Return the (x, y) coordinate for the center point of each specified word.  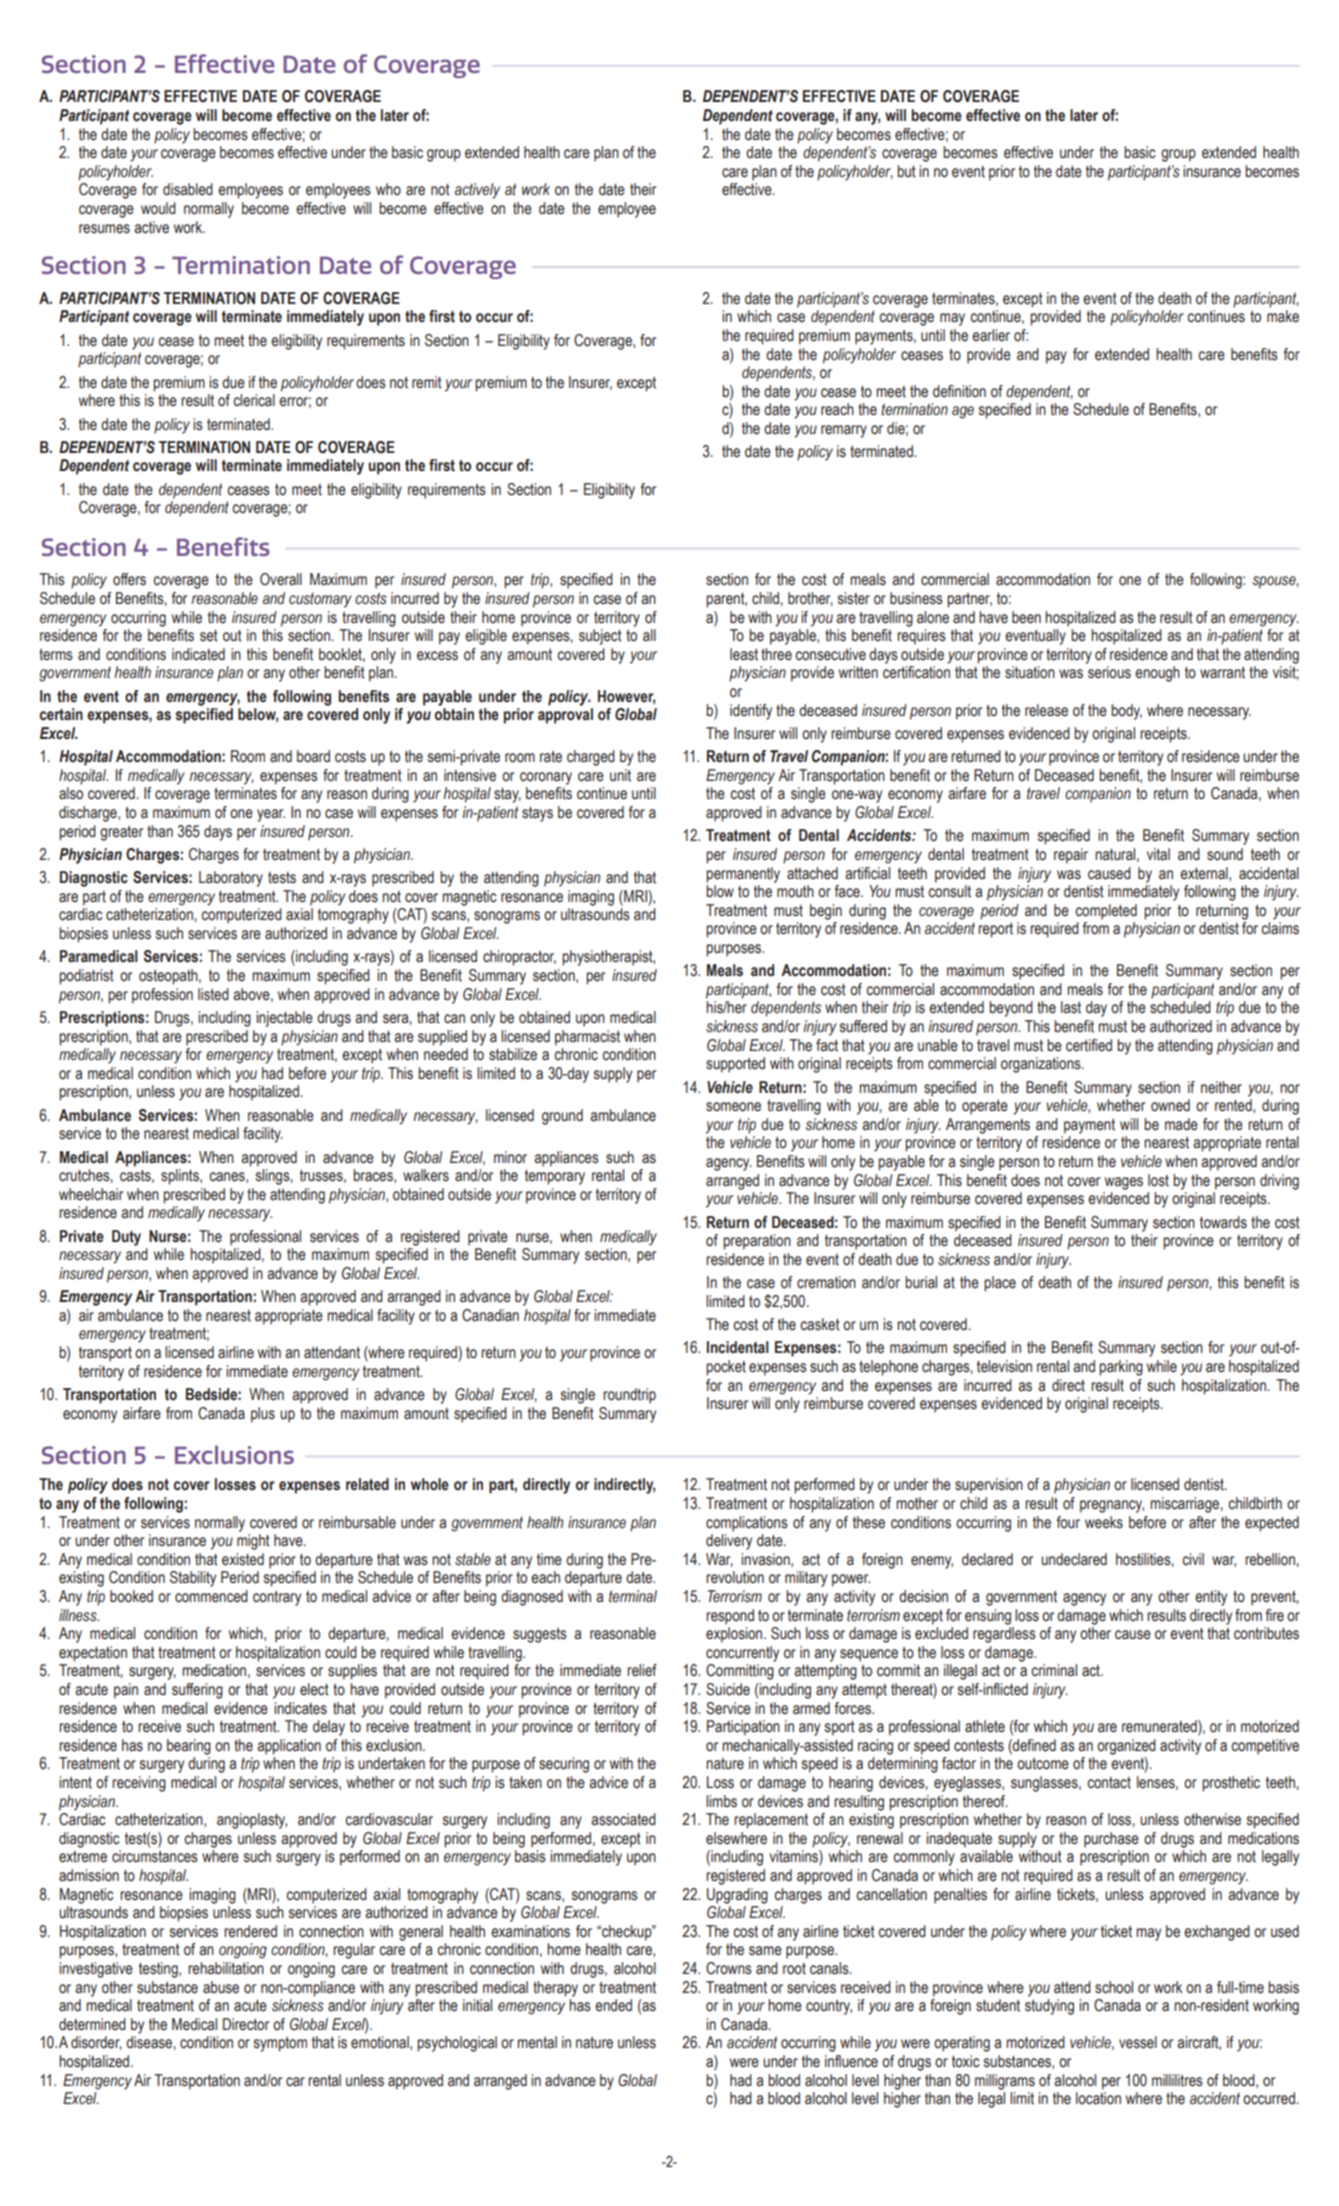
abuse (221, 1987)
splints (181, 1177)
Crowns (729, 1968)
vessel (1138, 2042)
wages (1124, 1183)
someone (733, 1107)
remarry (844, 431)
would (158, 208)
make (1283, 316)
